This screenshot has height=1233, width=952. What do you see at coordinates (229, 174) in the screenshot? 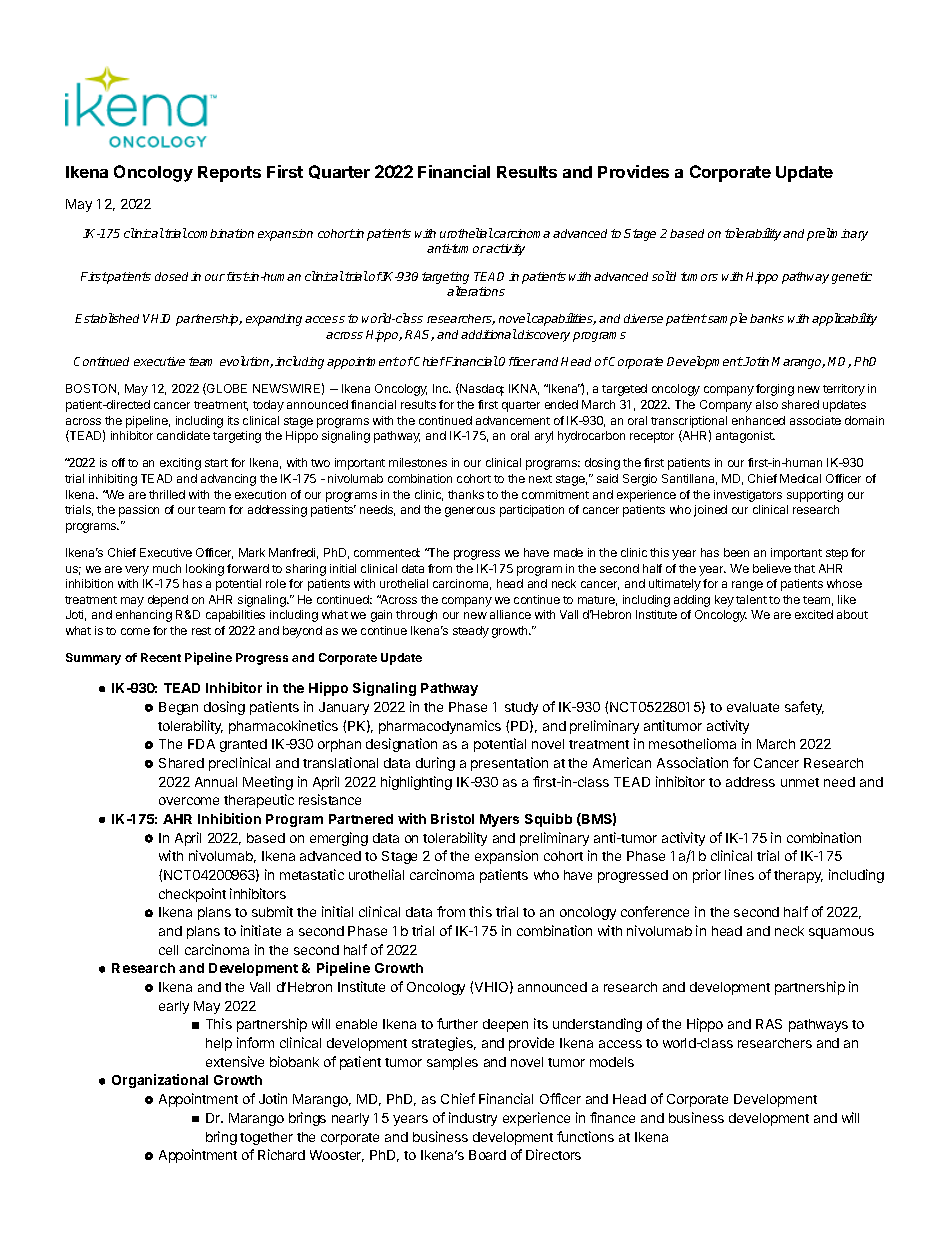
I see `Reports` at bounding box center [229, 174].
